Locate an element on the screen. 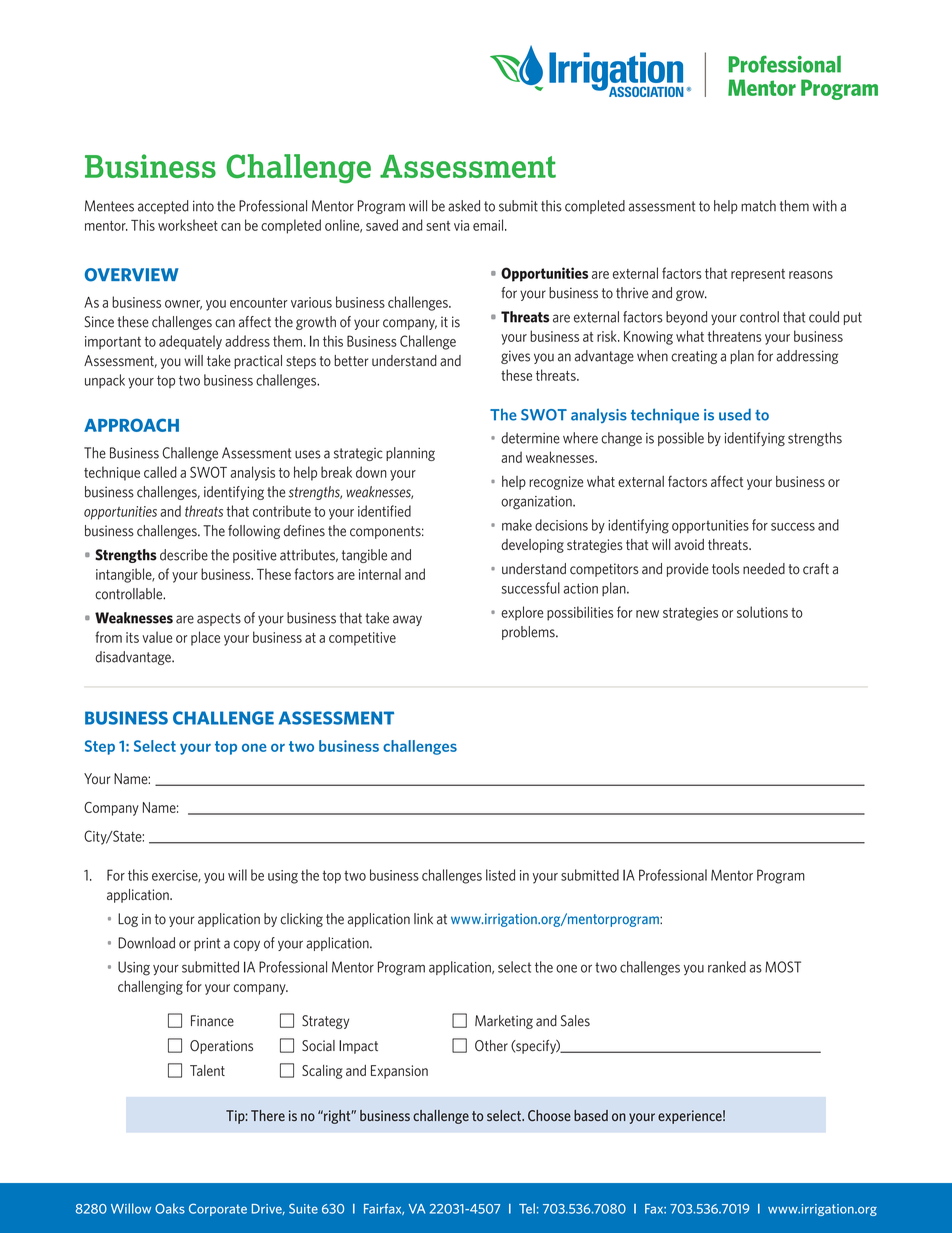 Image resolution: width=952 pixels, height=1233 pixels. worksheet is located at coordinates (188, 225).
